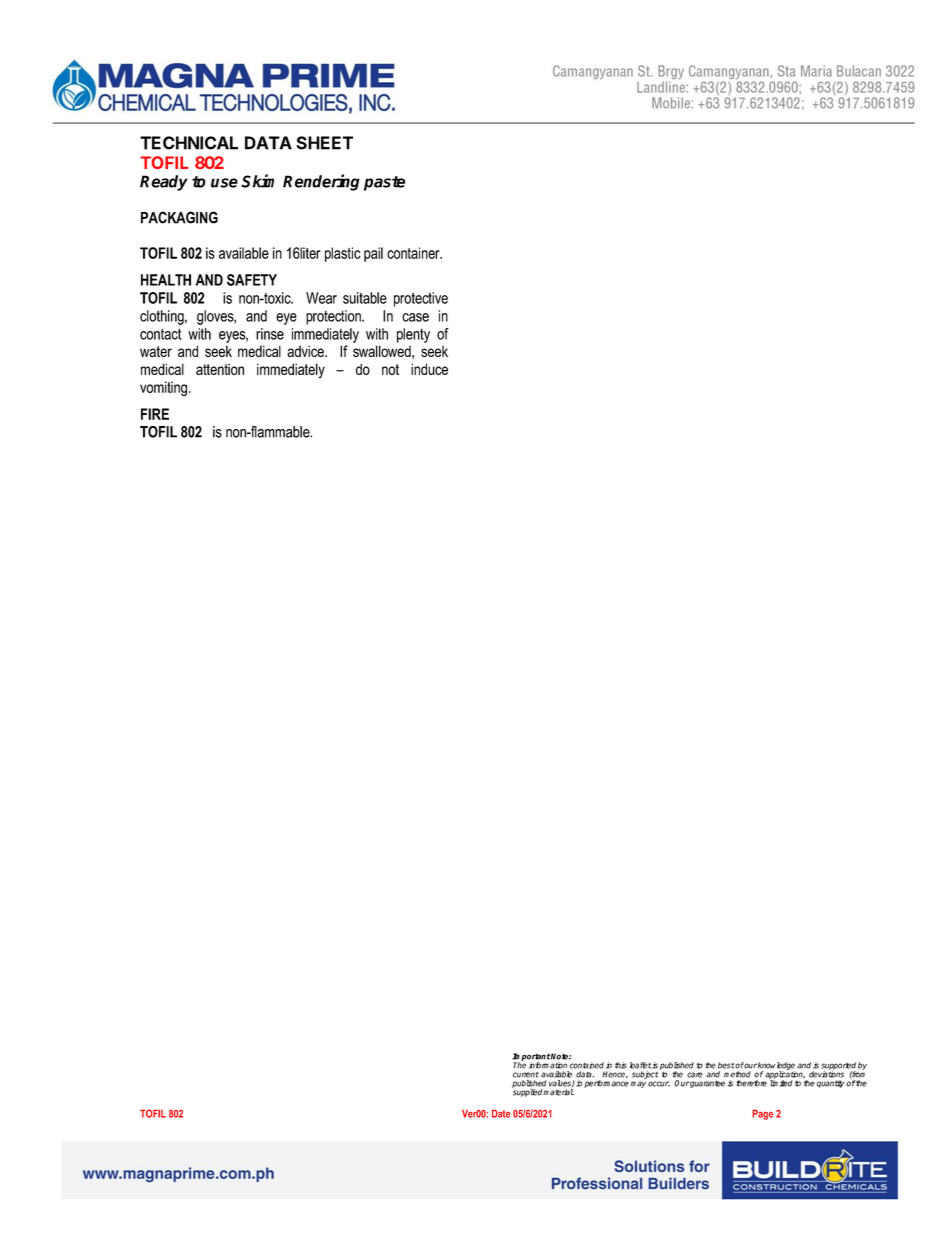 The width and height of the screenshot is (952, 1233). I want to click on FIRE, so click(155, 414).
